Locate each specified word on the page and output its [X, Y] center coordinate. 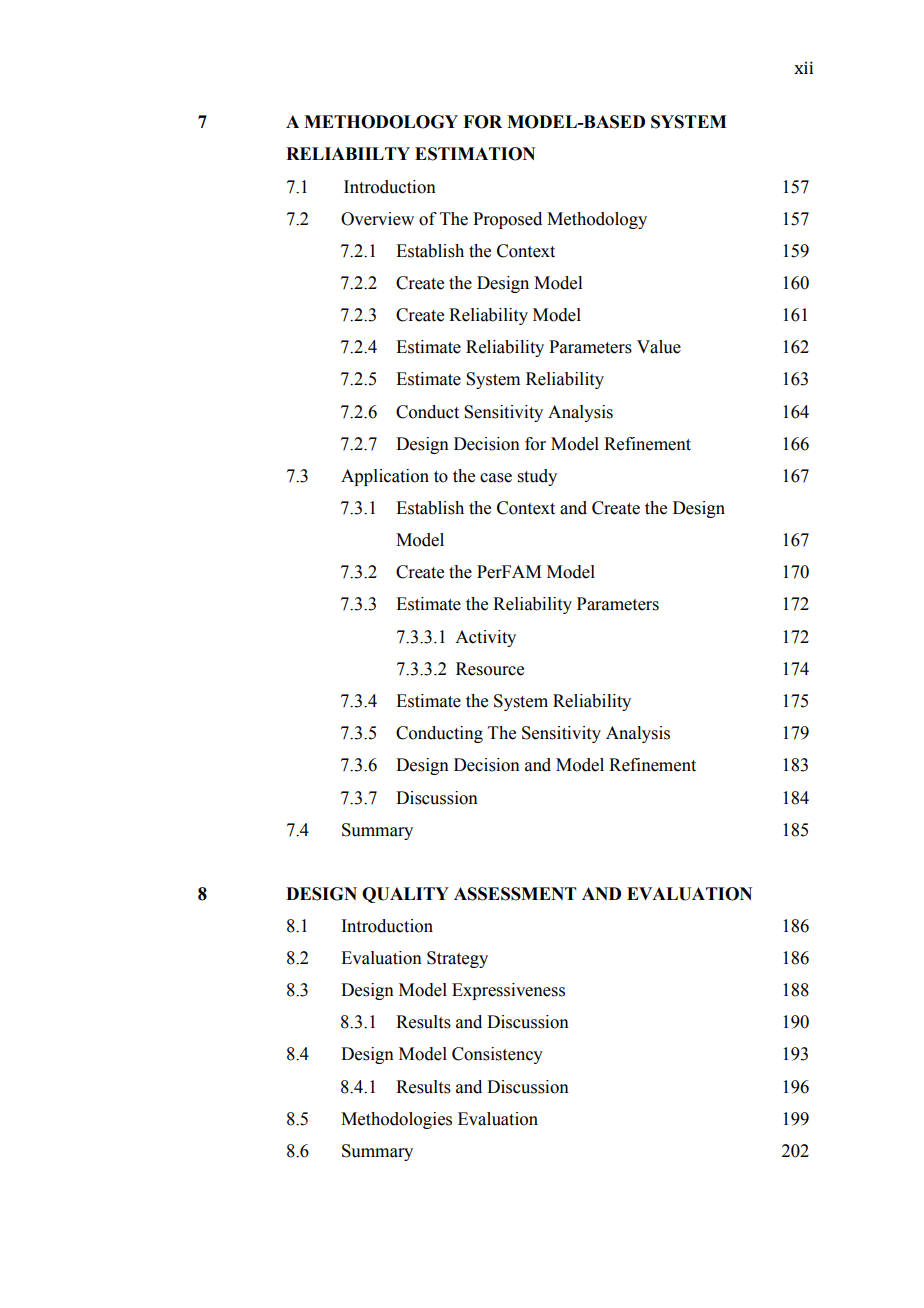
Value [659, 347]
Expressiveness [508, 991]
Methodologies [396, 1120]
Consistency [497, 1055]
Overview [377, 219]
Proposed [507, 220]
